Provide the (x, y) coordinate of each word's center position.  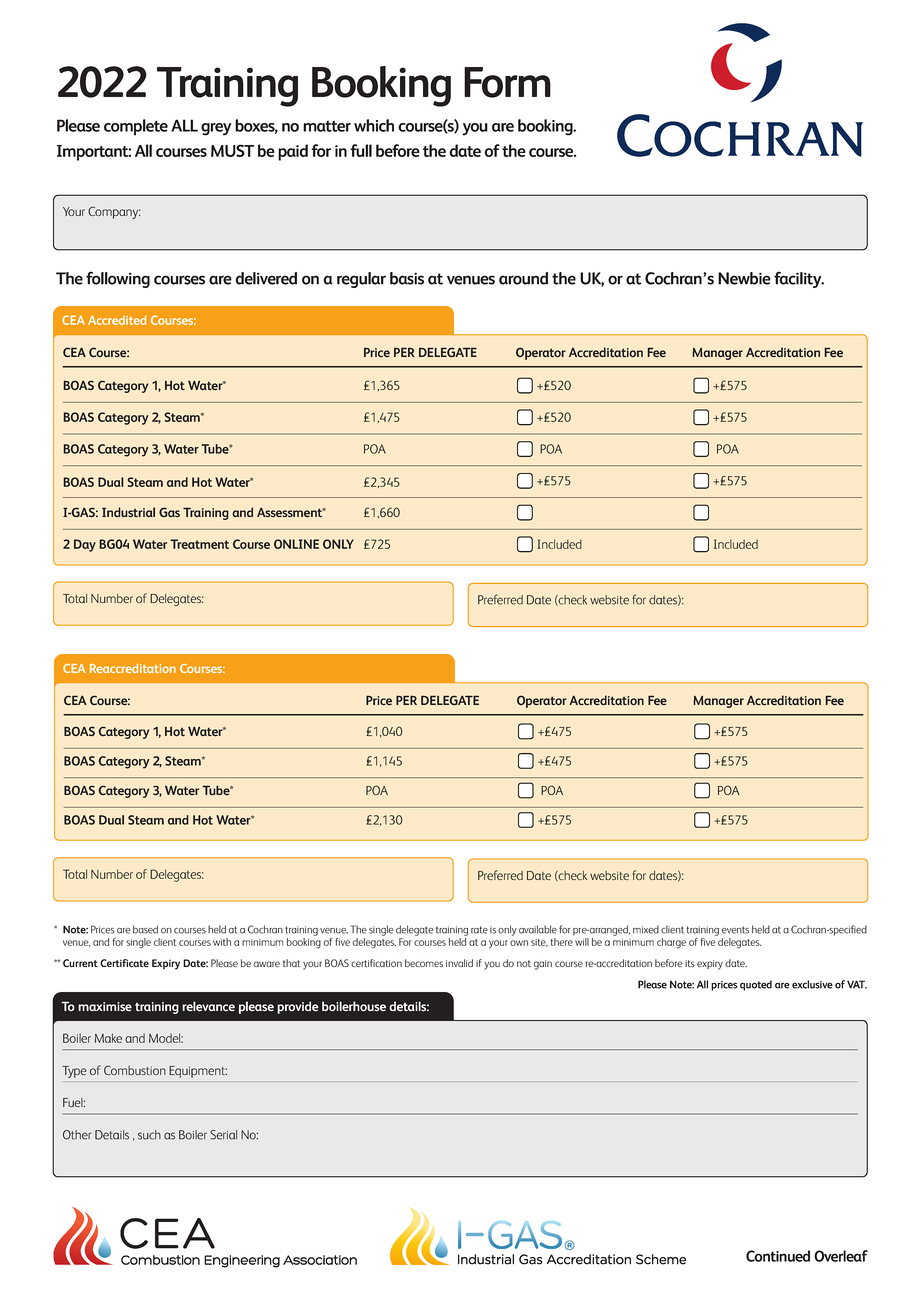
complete (136, 127)
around (523, 278)
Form (507, 82)
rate (479, 930)
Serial (223, 1135)
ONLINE (296, 544)
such (149, 1135)
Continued (778, 1256)
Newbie (744, 278)
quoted (756, 985)
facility (799, 279)
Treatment (199, 544)
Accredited (117, 320)
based (145, 929)
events (735, 930)
